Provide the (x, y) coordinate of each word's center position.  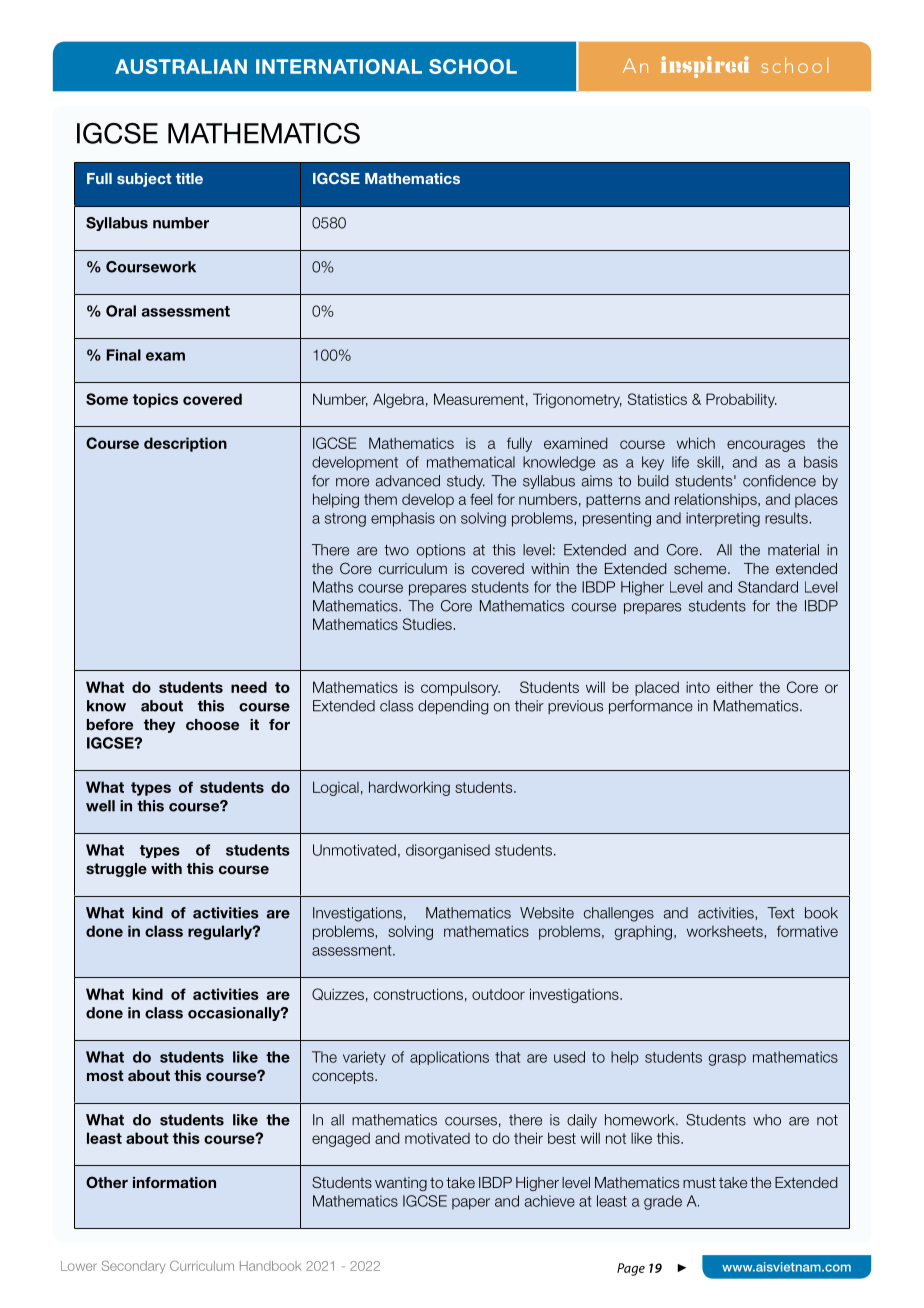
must (699, 1182)
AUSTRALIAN (181, 66)
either (735, 687)
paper (471, 1204)
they (159, 726)
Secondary (133, 1266)
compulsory (460, 688)
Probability (741, 400)
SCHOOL (473, 66)
